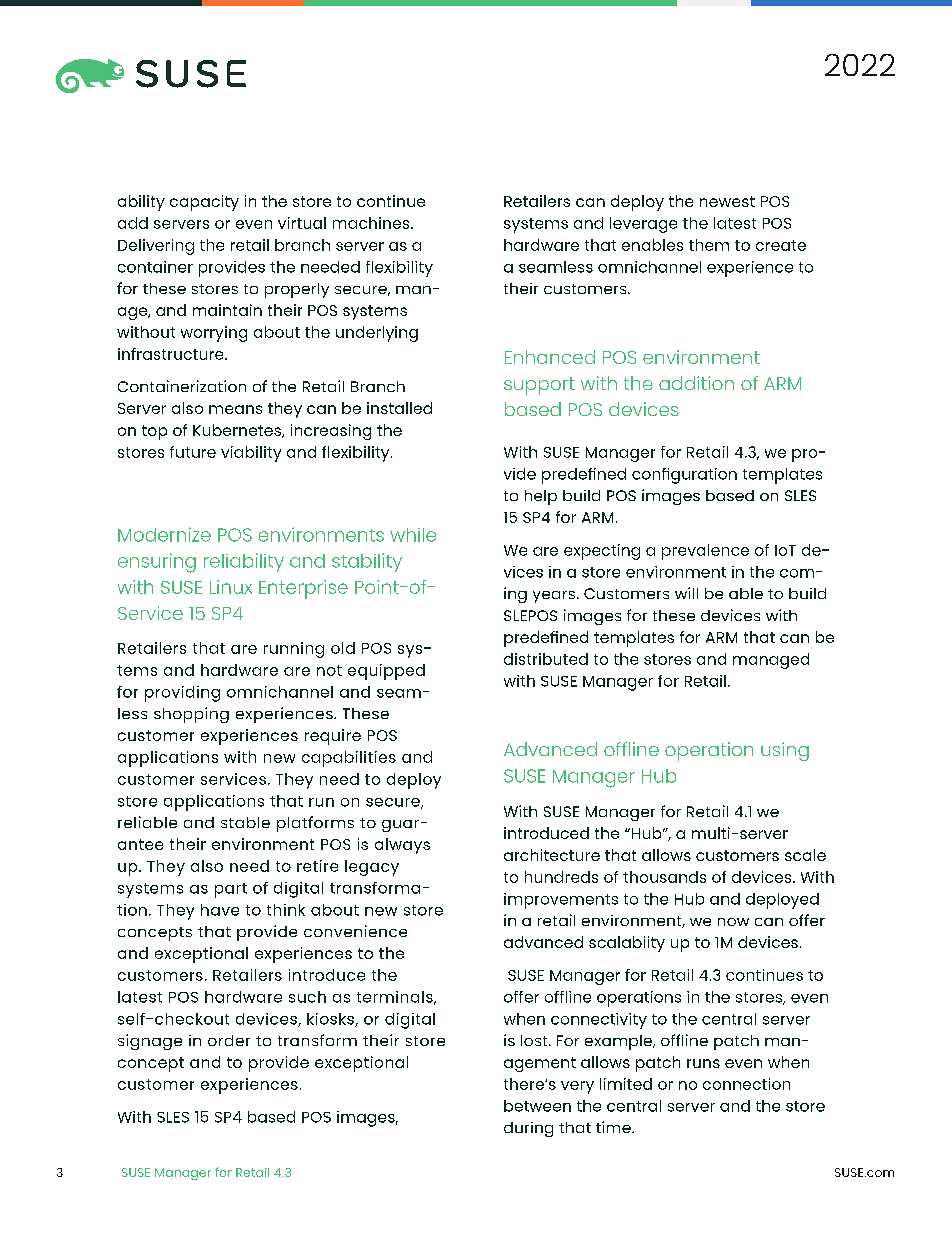  I want to click on them, so click(709, 245).
